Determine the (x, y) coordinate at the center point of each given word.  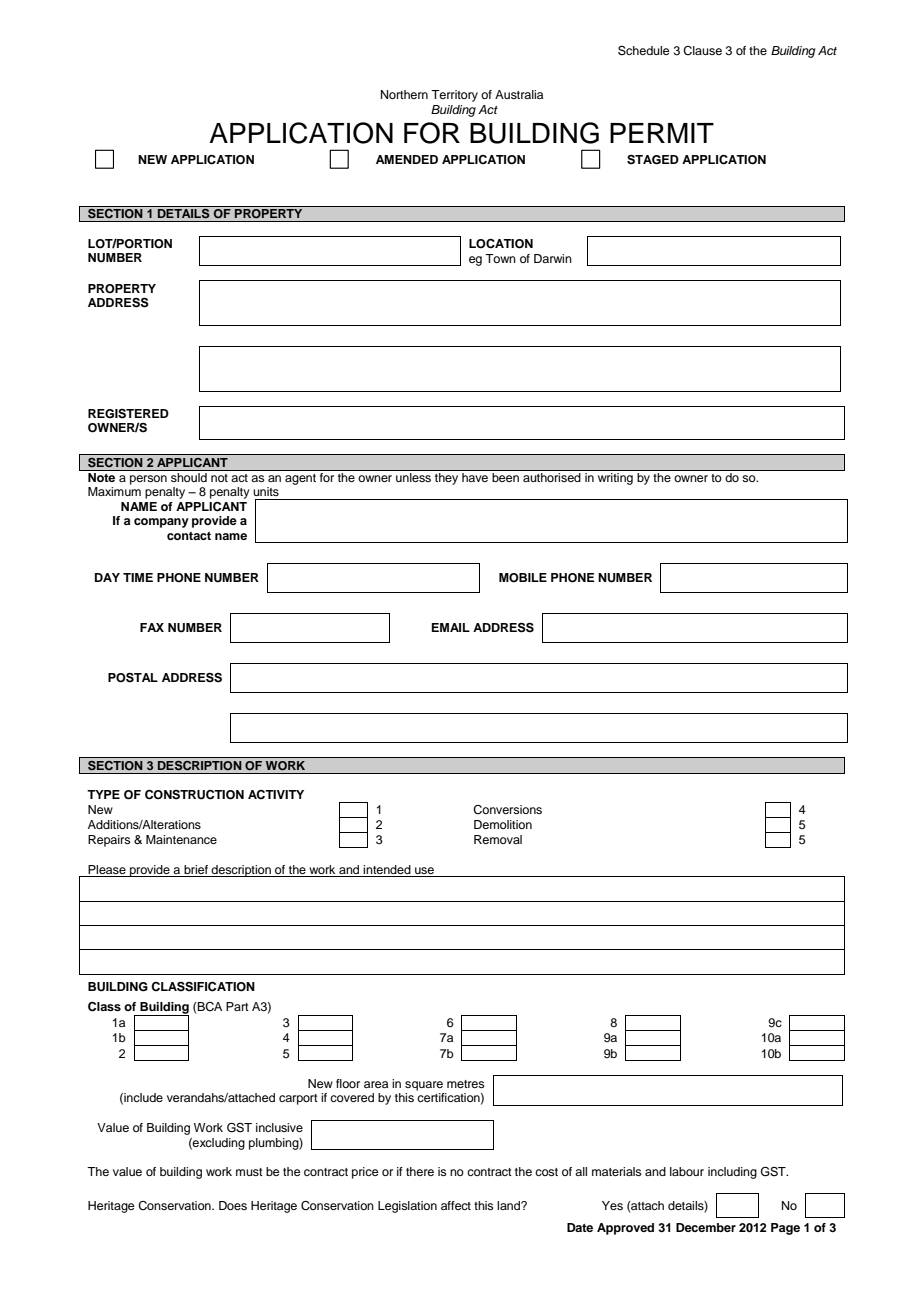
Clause (702, 51)
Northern (404, 94)
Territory (454, 96)
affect (456, 1205)
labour (687, 1171)
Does (233, 1205)
